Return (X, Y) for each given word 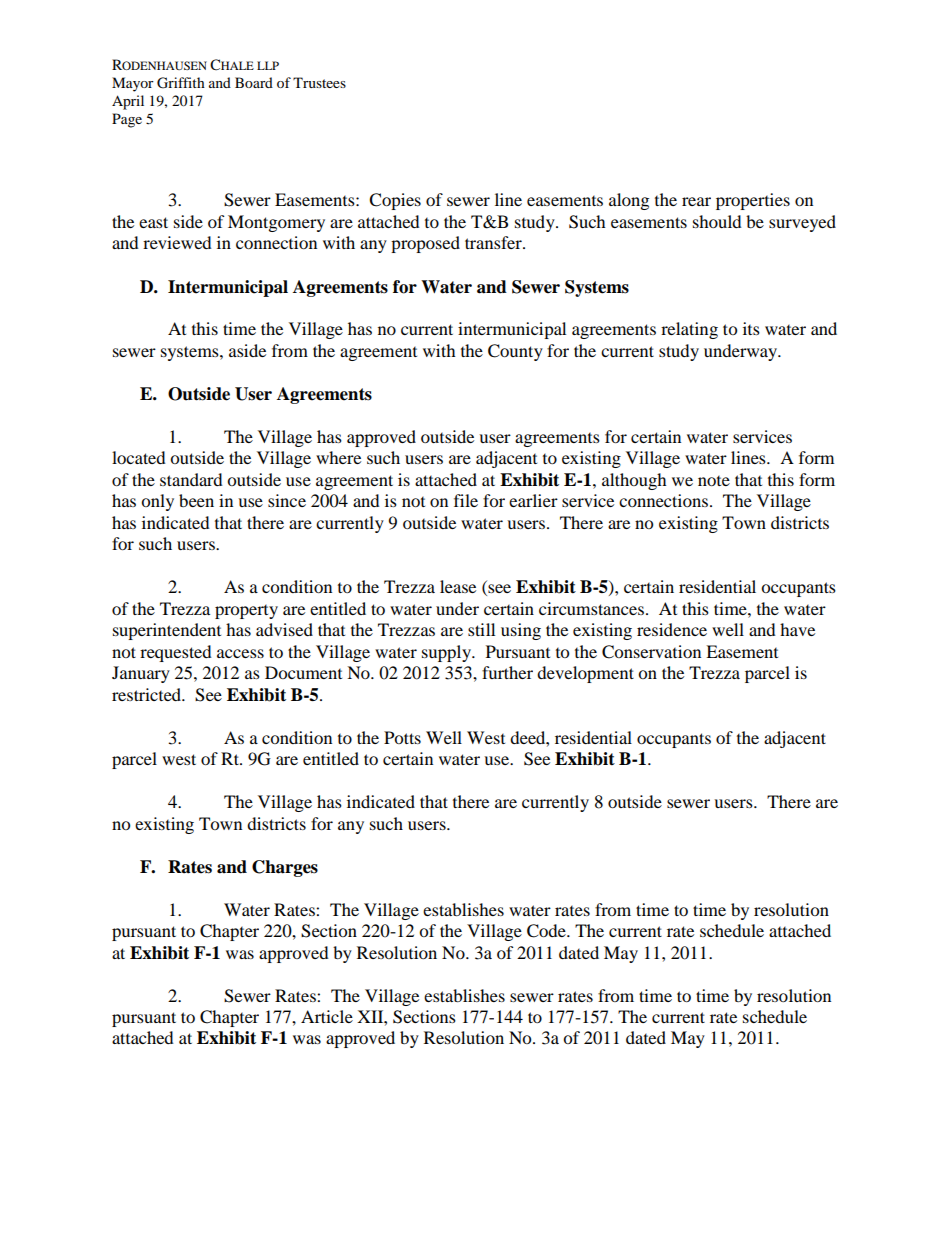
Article (327, 1016)
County (515, 352)
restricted (148, 694)
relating (689, 330)
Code (547, 931)
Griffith (181, 83)
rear (696, 201)
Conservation (651, 652)
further (507, 672)
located (139, 457)
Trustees (319, 82)
